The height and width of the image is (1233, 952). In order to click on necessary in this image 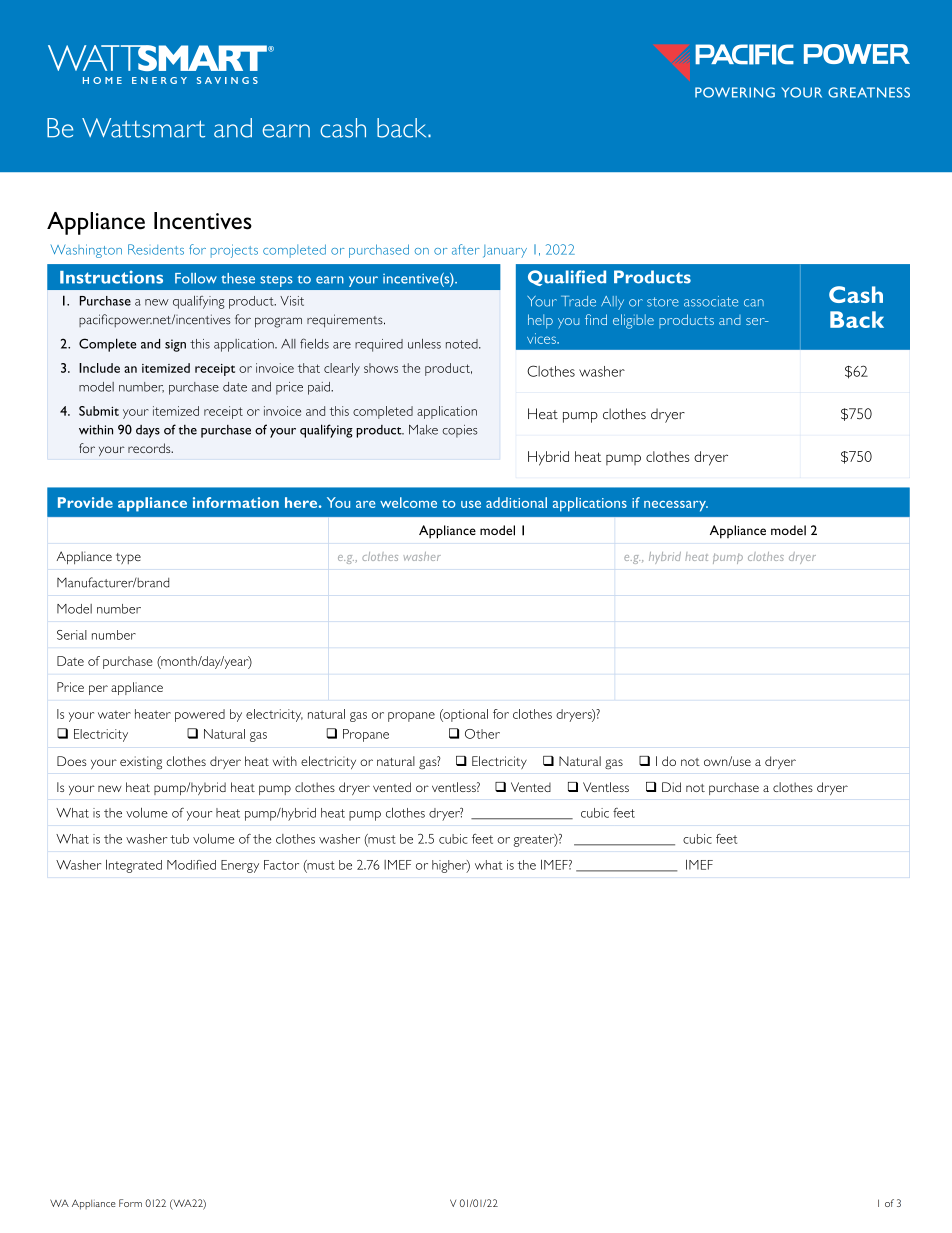, I will do `click(676, 506)`.
